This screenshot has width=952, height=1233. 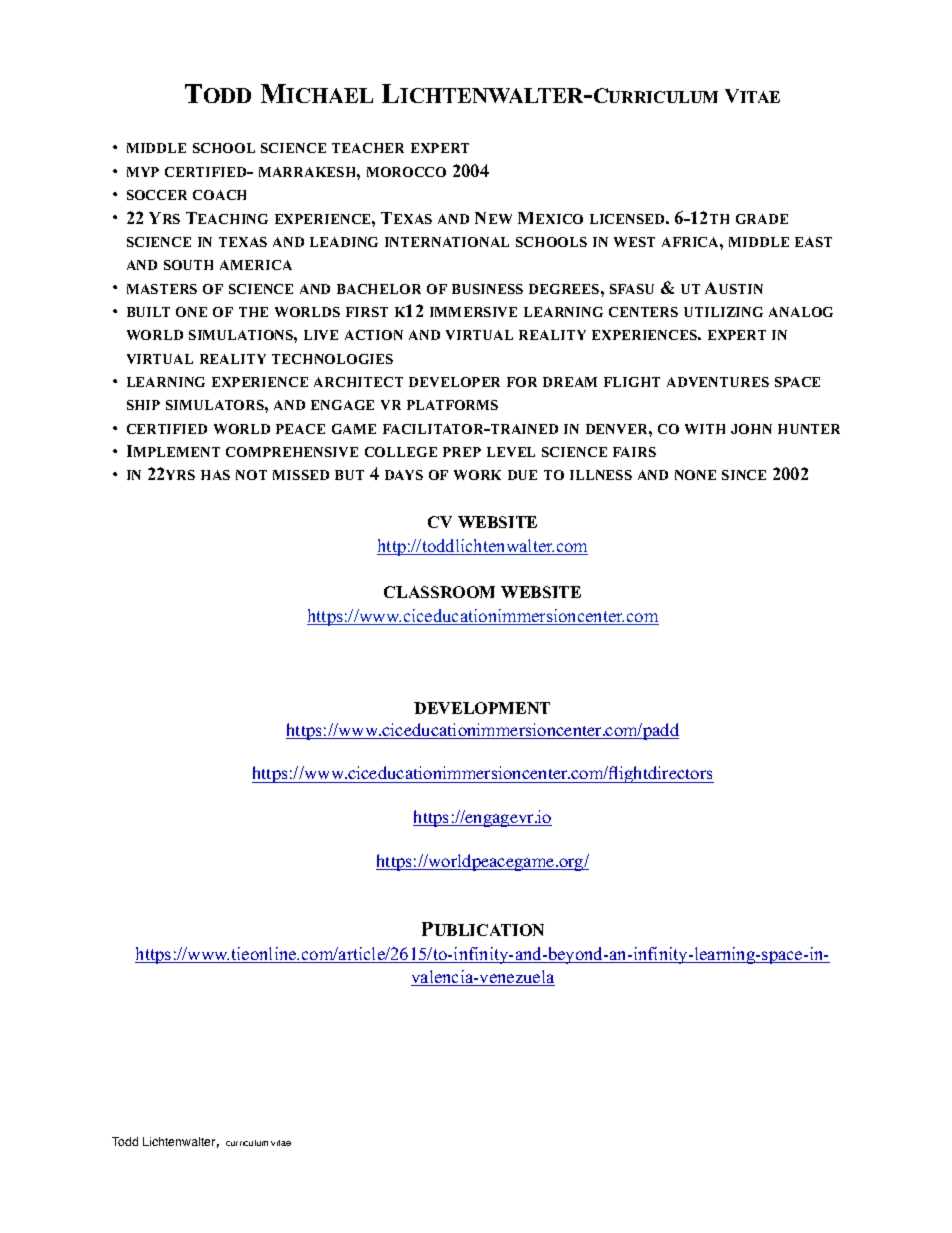 What do you see at coordinates (762, 219) in the screenshot?
I see `GRADE` at bounding box center [762, 219].
